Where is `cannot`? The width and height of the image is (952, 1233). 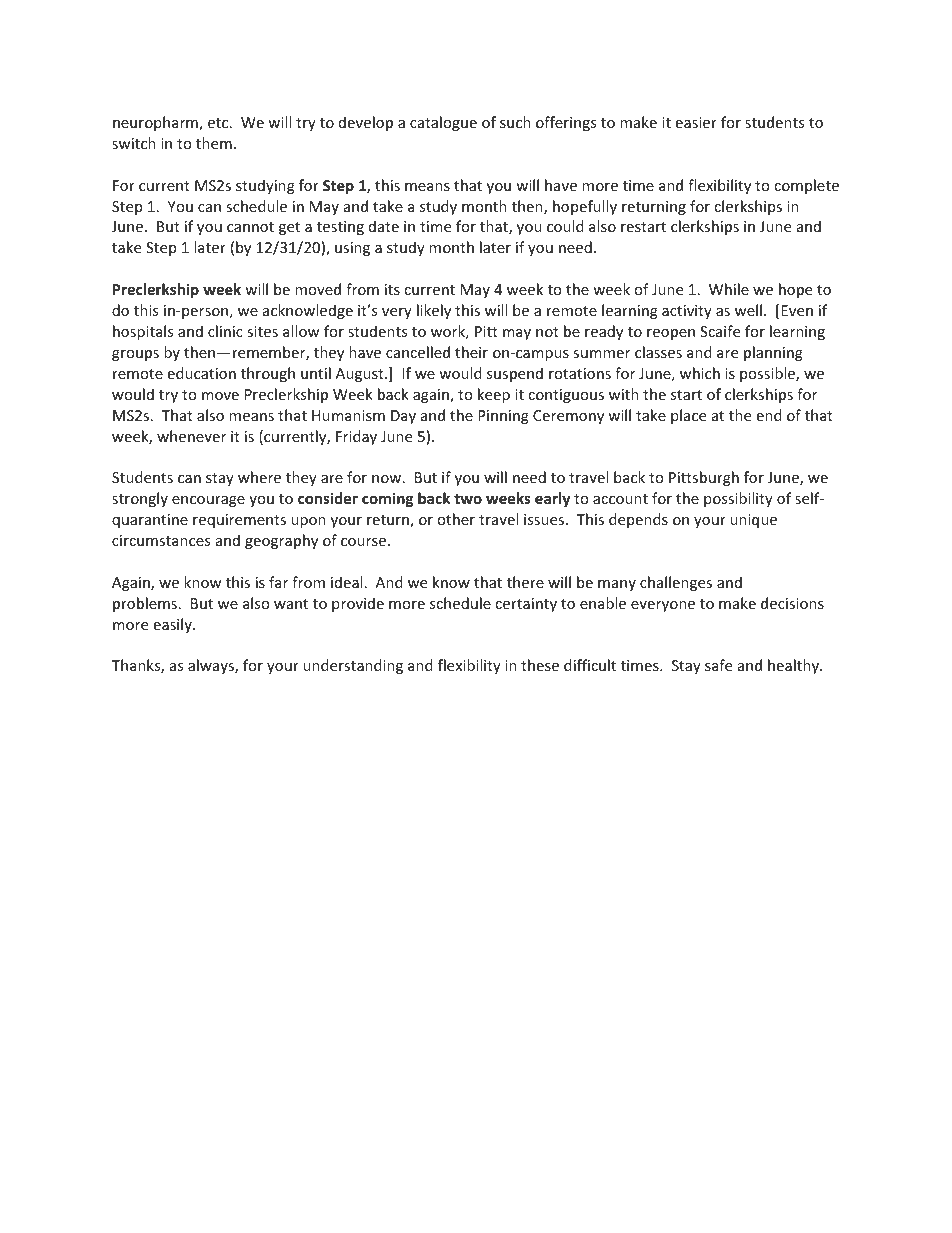 cannot is located at coordinates (250, 227).
